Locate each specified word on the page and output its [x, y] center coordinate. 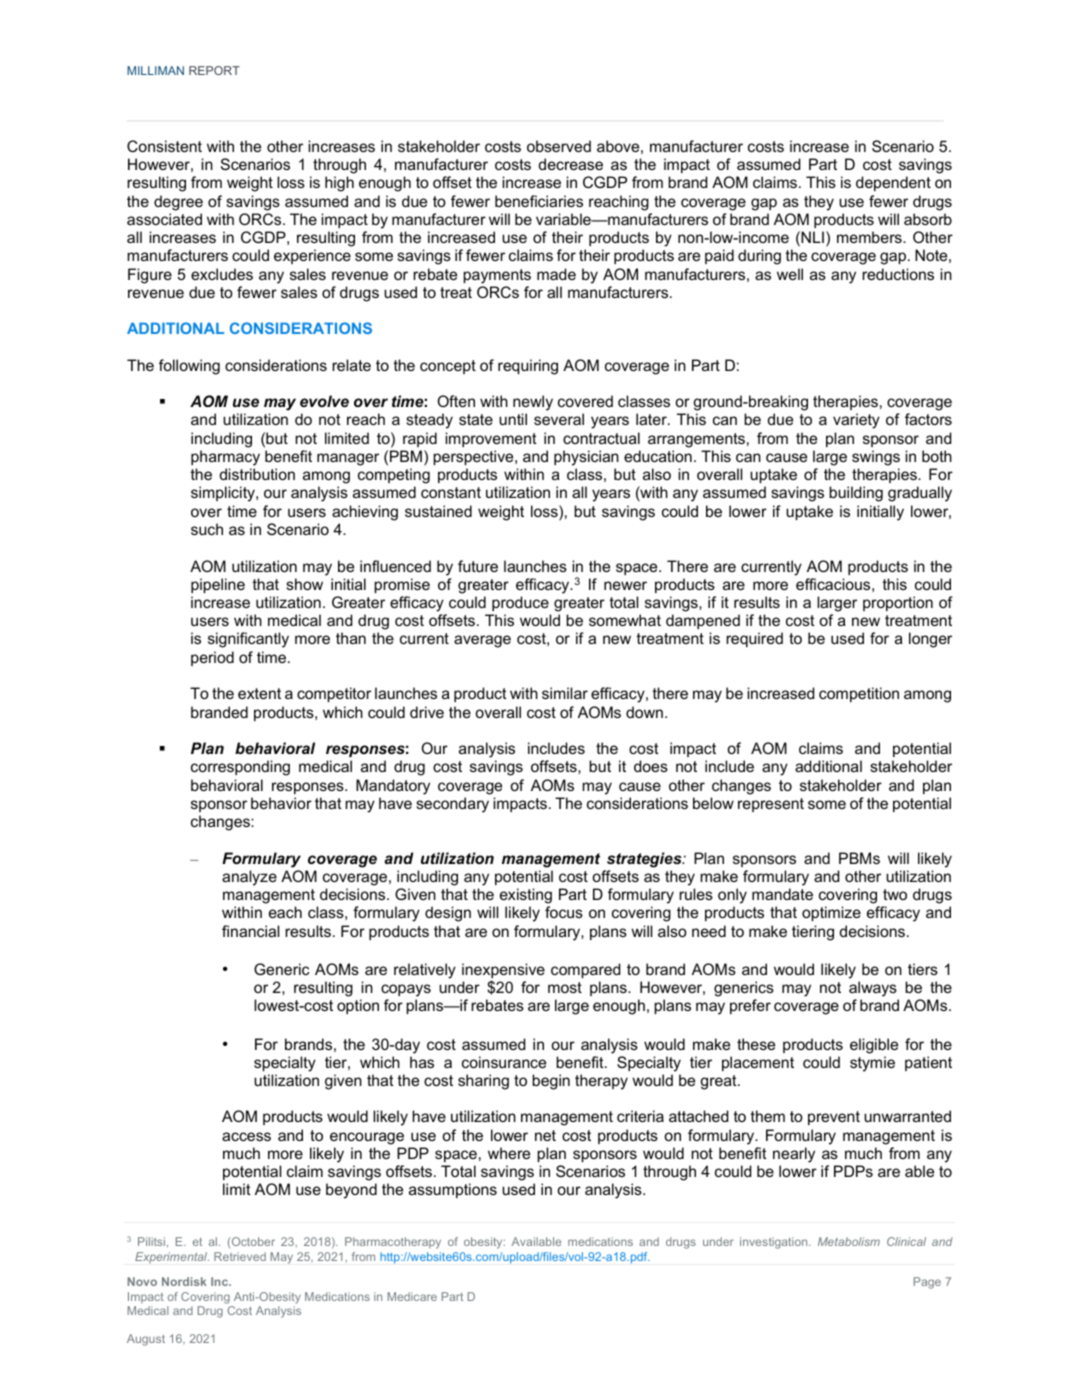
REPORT [214, 70]
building [856, 494]
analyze [249, 878]
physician [586, 458]
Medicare [412, 1296]
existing [526, 896]
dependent [893, 183]
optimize [831, 913]
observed [559, 146]
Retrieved [240, 1256]
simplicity [224, 494]
